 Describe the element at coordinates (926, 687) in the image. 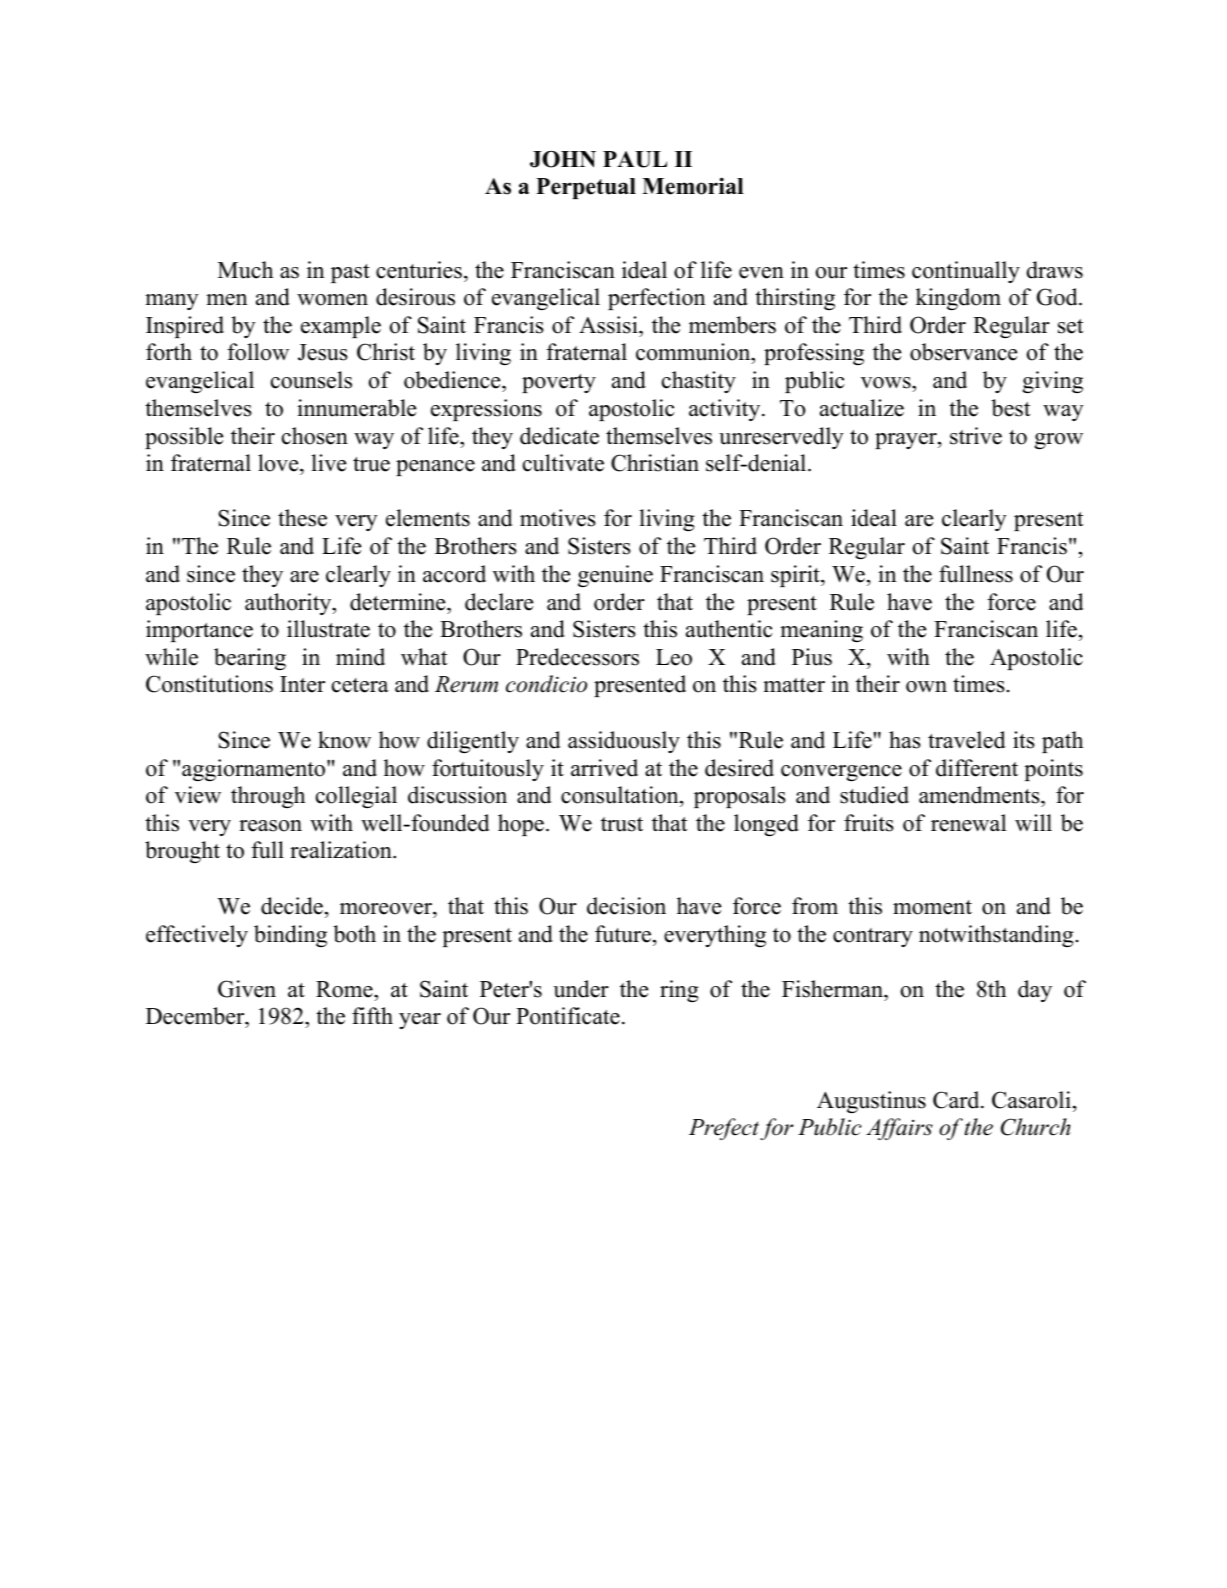

I see `own` at that location.
